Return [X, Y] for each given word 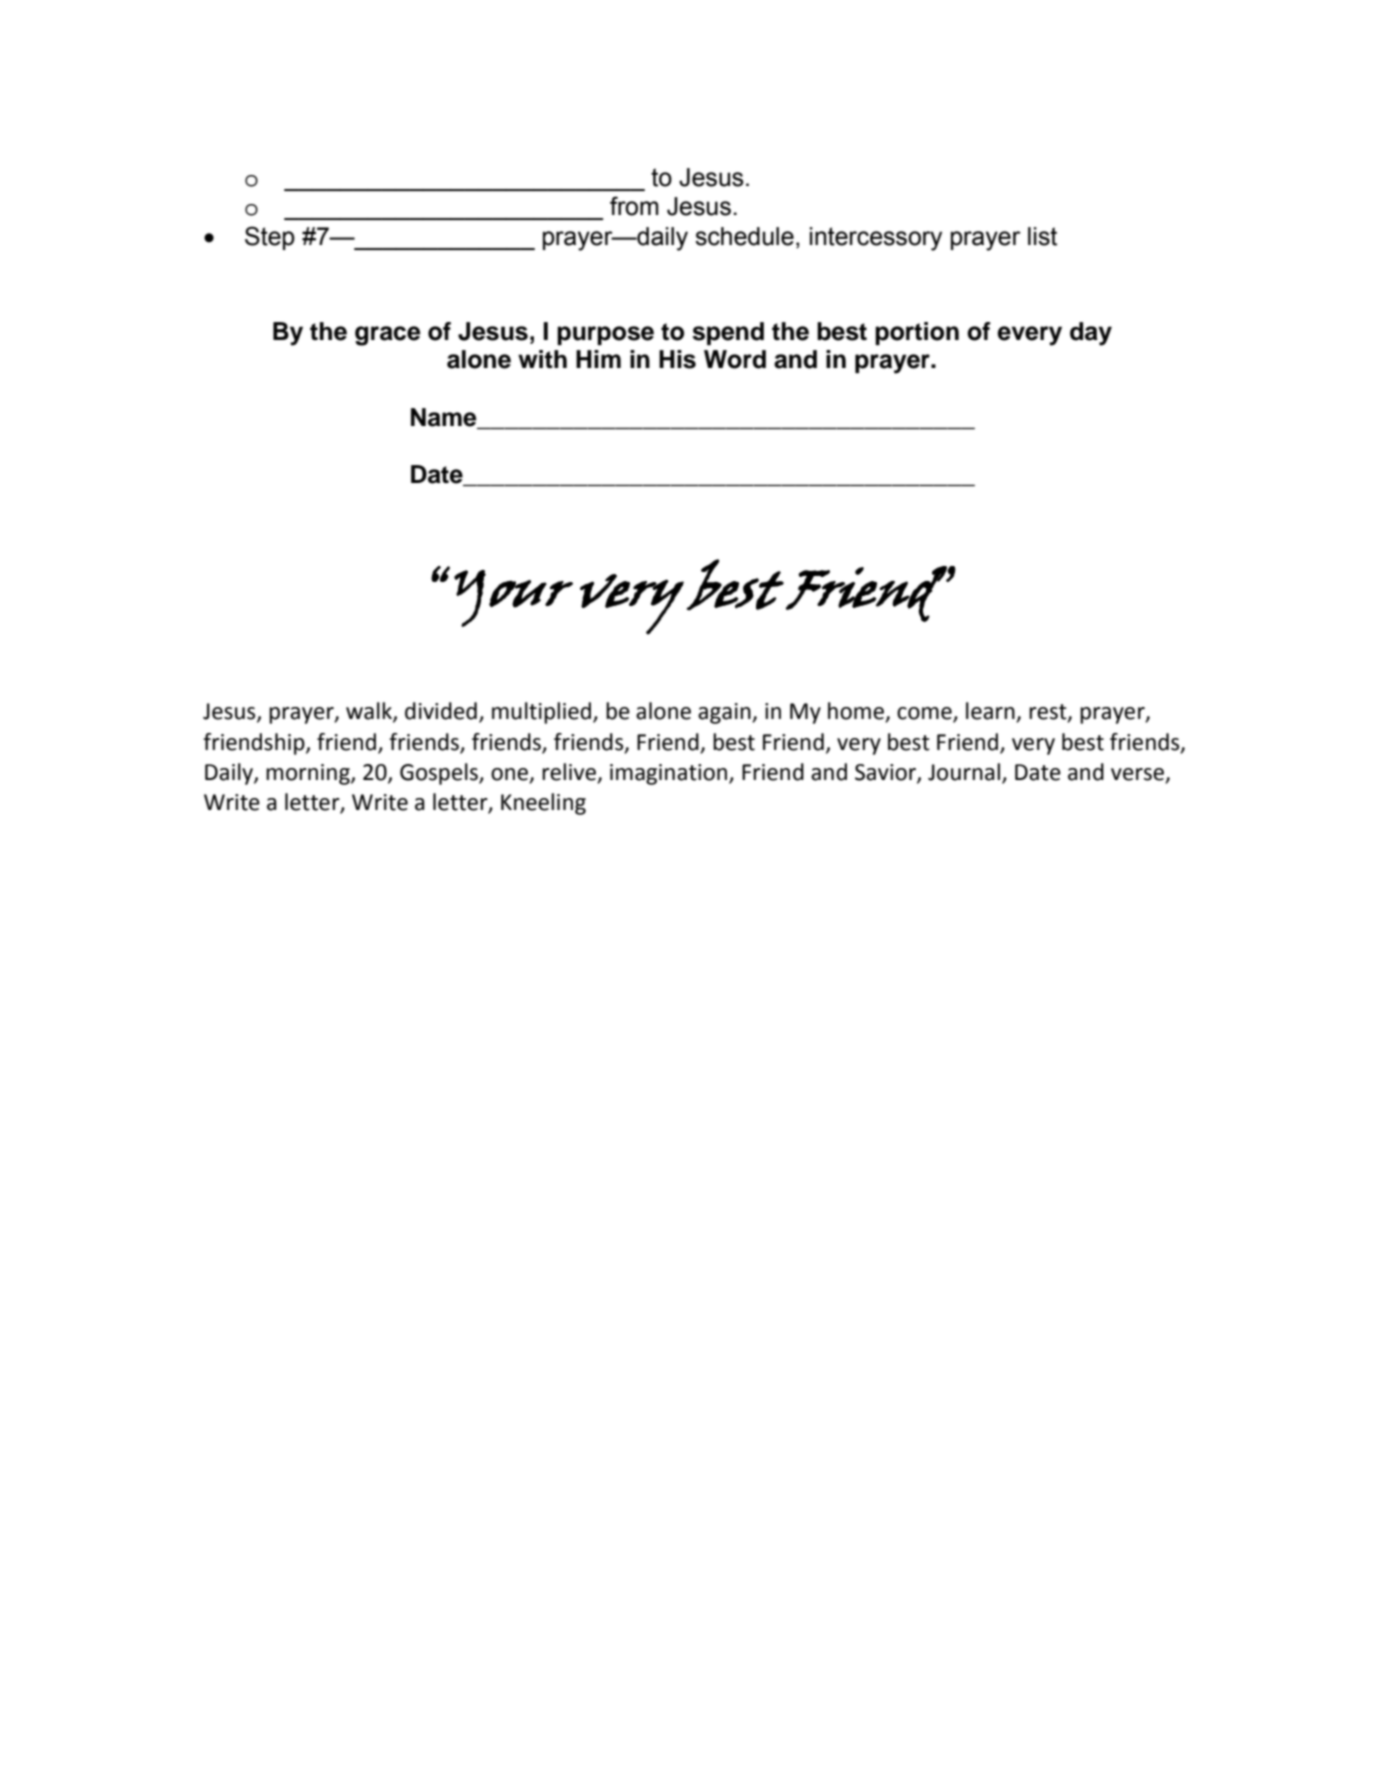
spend [728, 333]
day [1091, 334]
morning [309, 774]
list [1042, 236]
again [725, 713]
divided [441, 711]
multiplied [541, 713]
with [542, 359]
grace [388, 336]
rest [1049, 713]
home [857, 712]
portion [917, 333]
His [677, 359]
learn [991, 712]
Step [270, 238]
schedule [744, 236]
